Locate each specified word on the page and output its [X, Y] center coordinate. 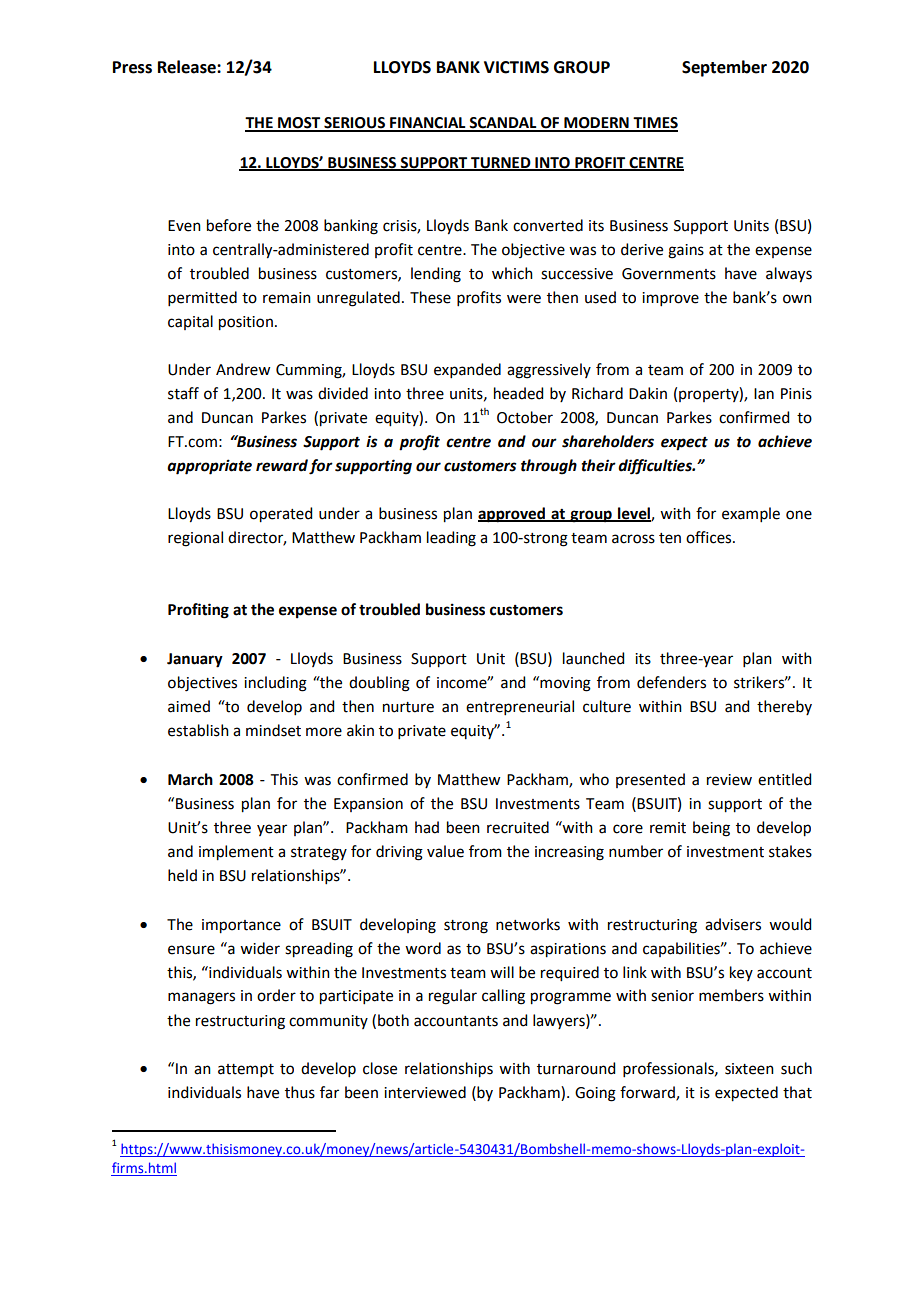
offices [710, 537]
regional [195, 539]
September [724, 68]
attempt [246, 1070]
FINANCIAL [428, 124]
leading [451, 539]
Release [188, 67]
